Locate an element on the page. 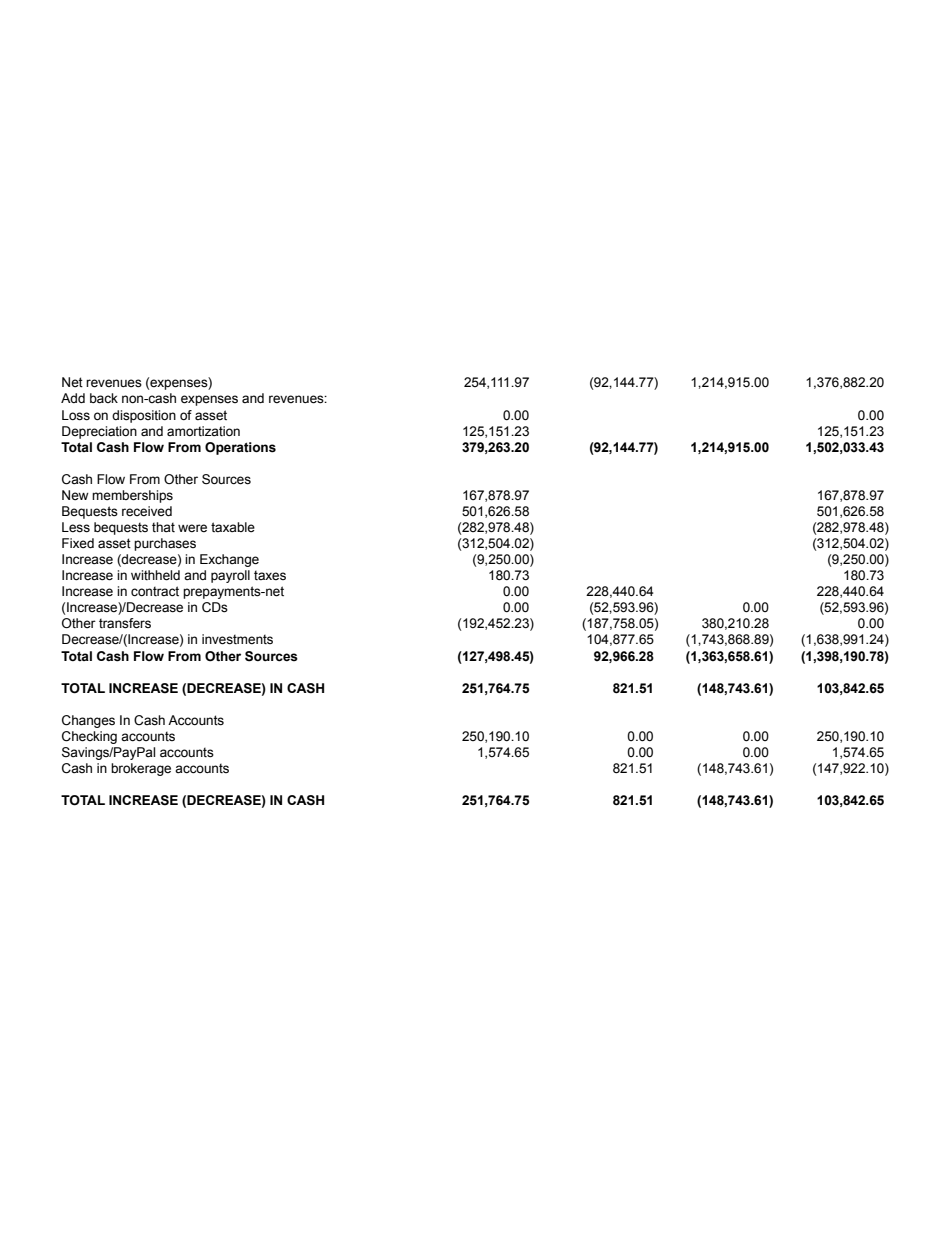  payroll is located at coordinates (230, 576).
